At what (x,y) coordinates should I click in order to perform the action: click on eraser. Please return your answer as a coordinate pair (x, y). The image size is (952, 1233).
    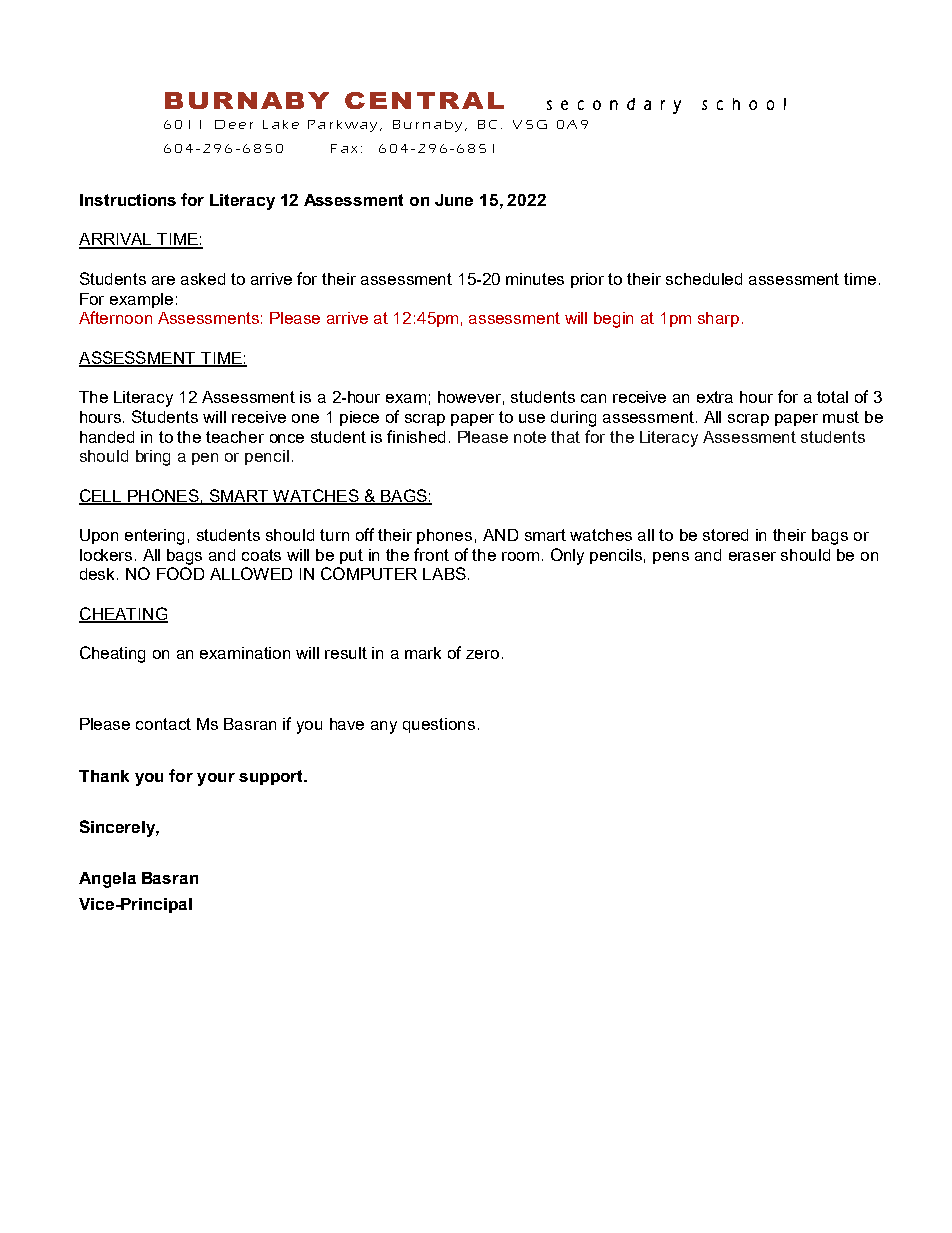
    Looking at the image, I should click on (752, 556).
